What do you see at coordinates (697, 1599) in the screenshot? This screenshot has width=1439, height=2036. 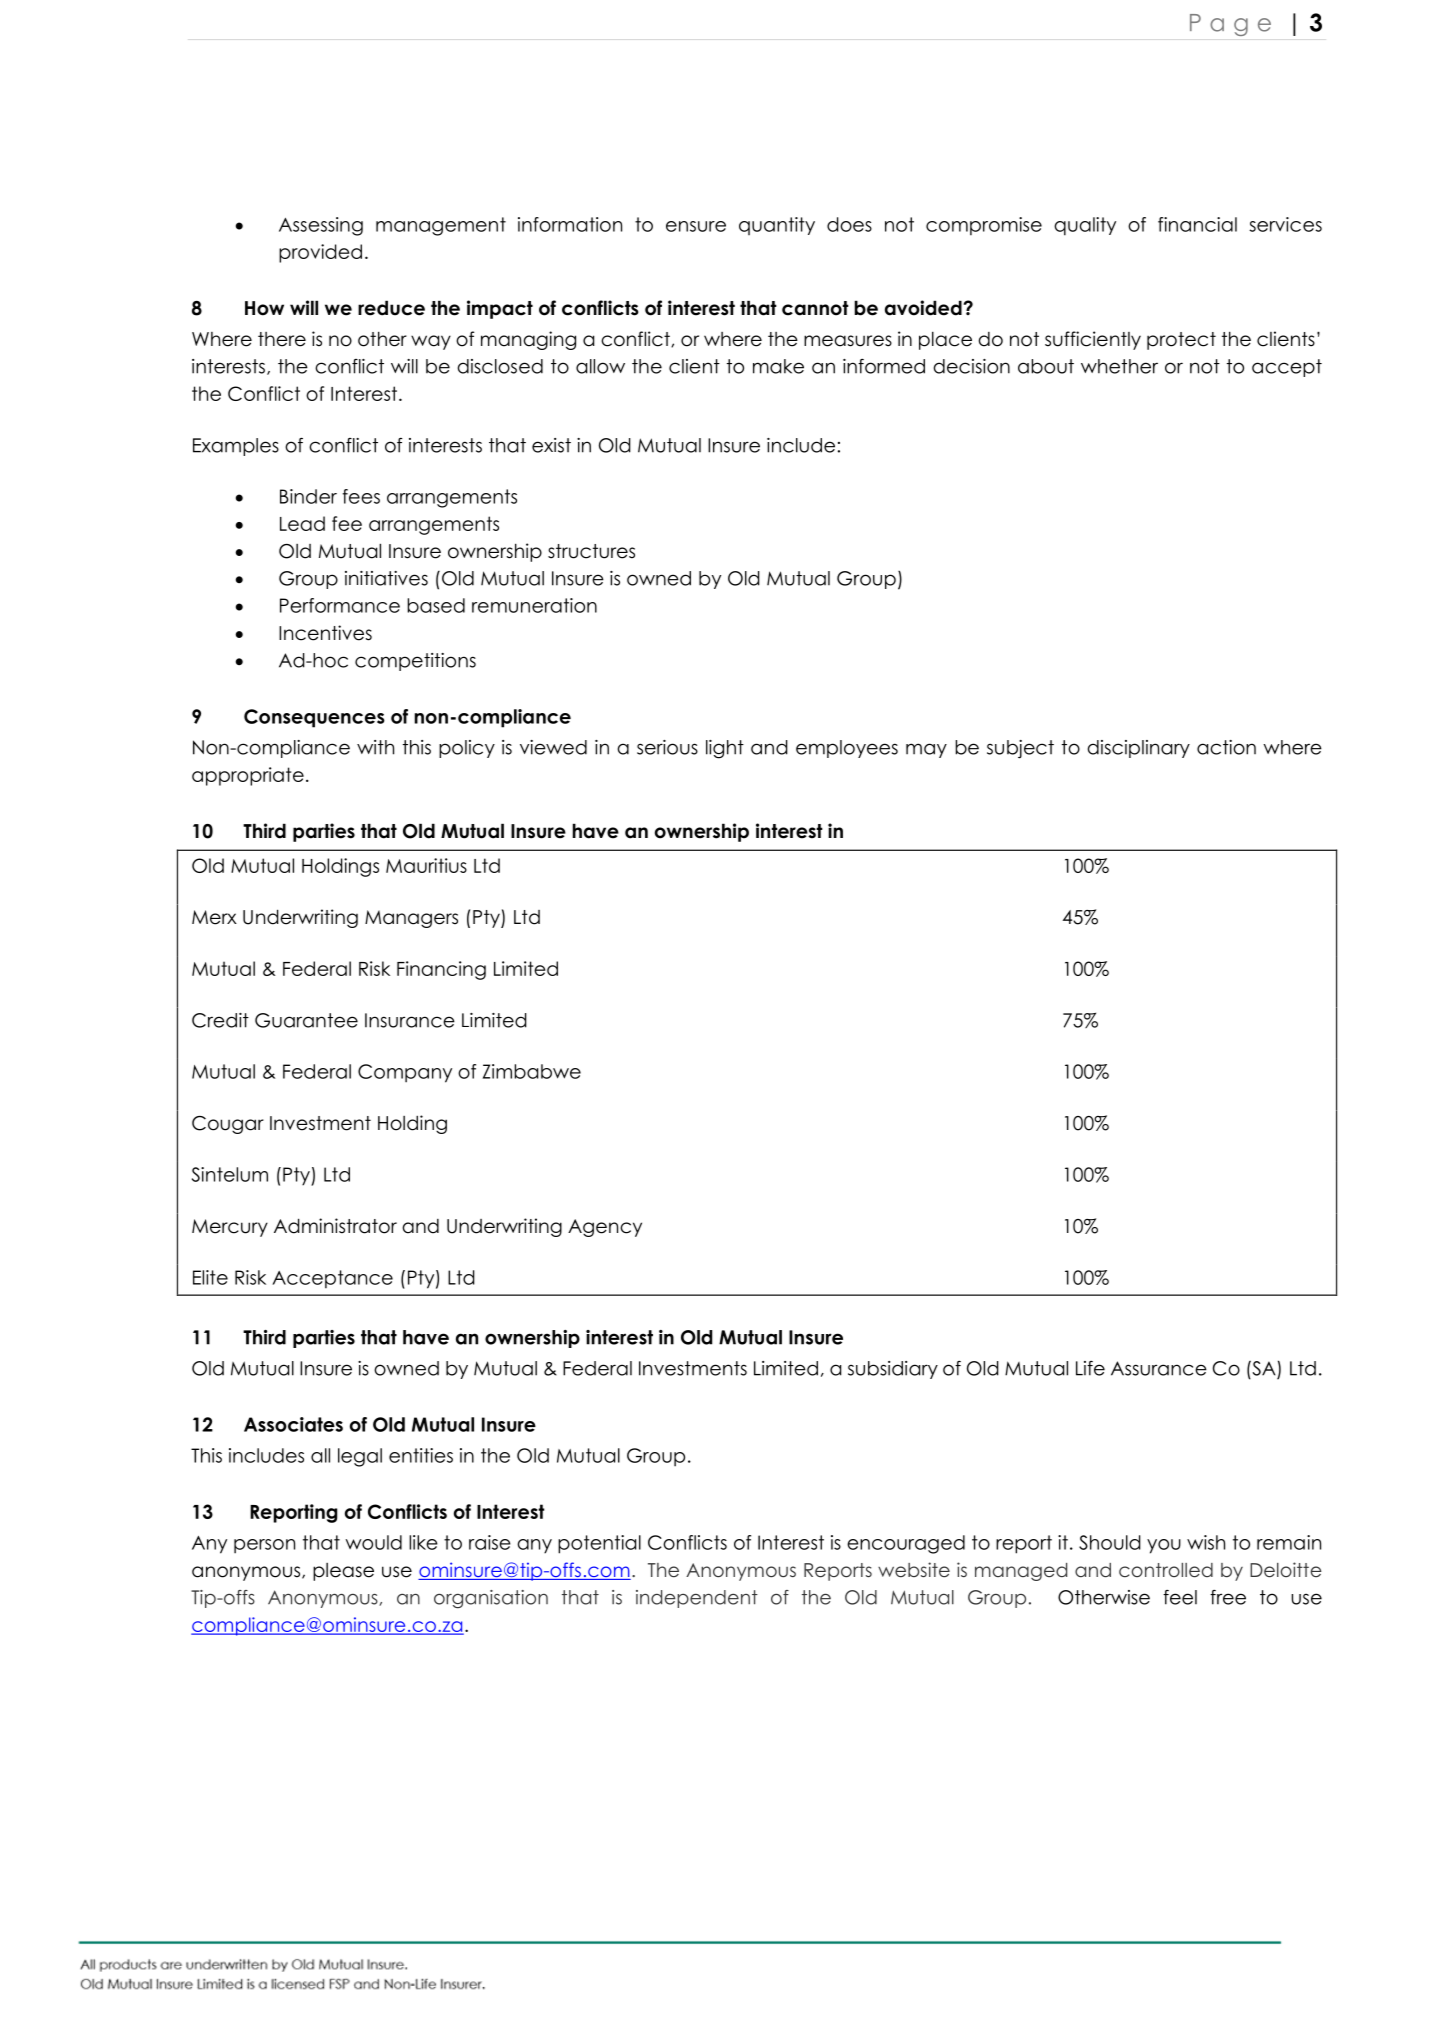 I see `independent` at bounding box center [697, 1599].
